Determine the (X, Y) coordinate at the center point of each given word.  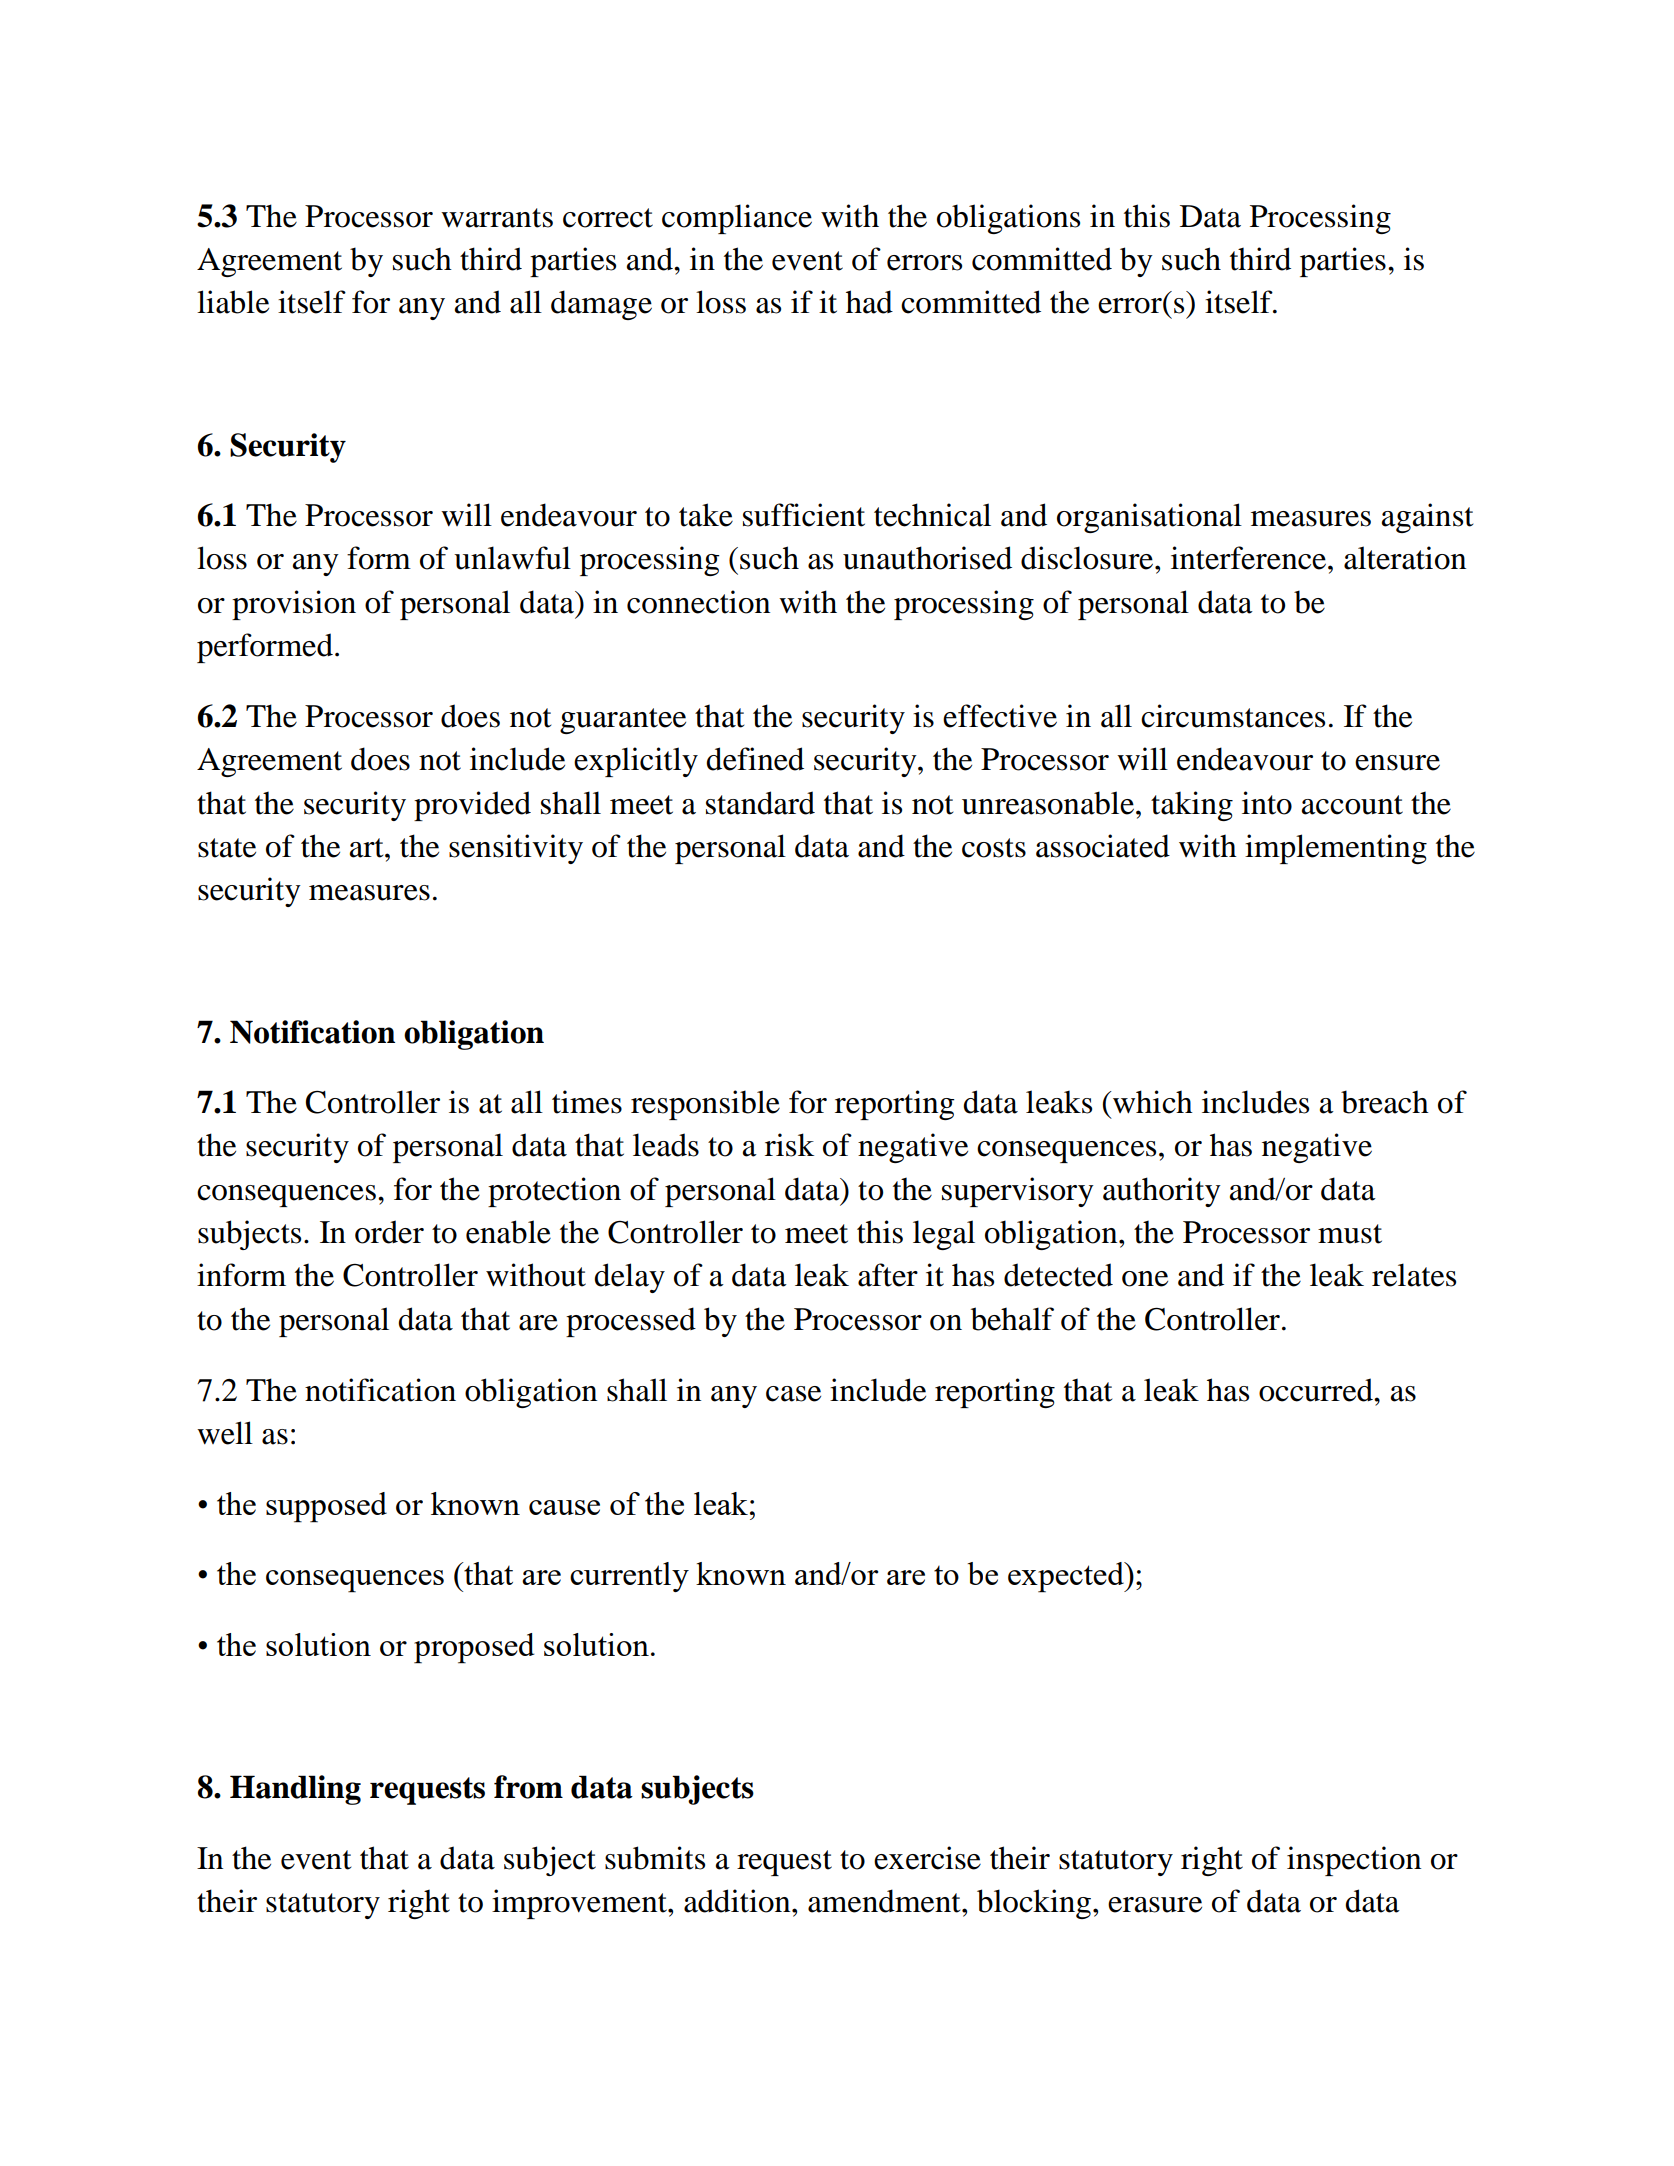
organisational (1149, 518)
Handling (295, 1790)
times (587, 1102)
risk (789, 1145)
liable (233, 302)
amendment (885, 1901)
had (869, 302)
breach (1385, 1102)
